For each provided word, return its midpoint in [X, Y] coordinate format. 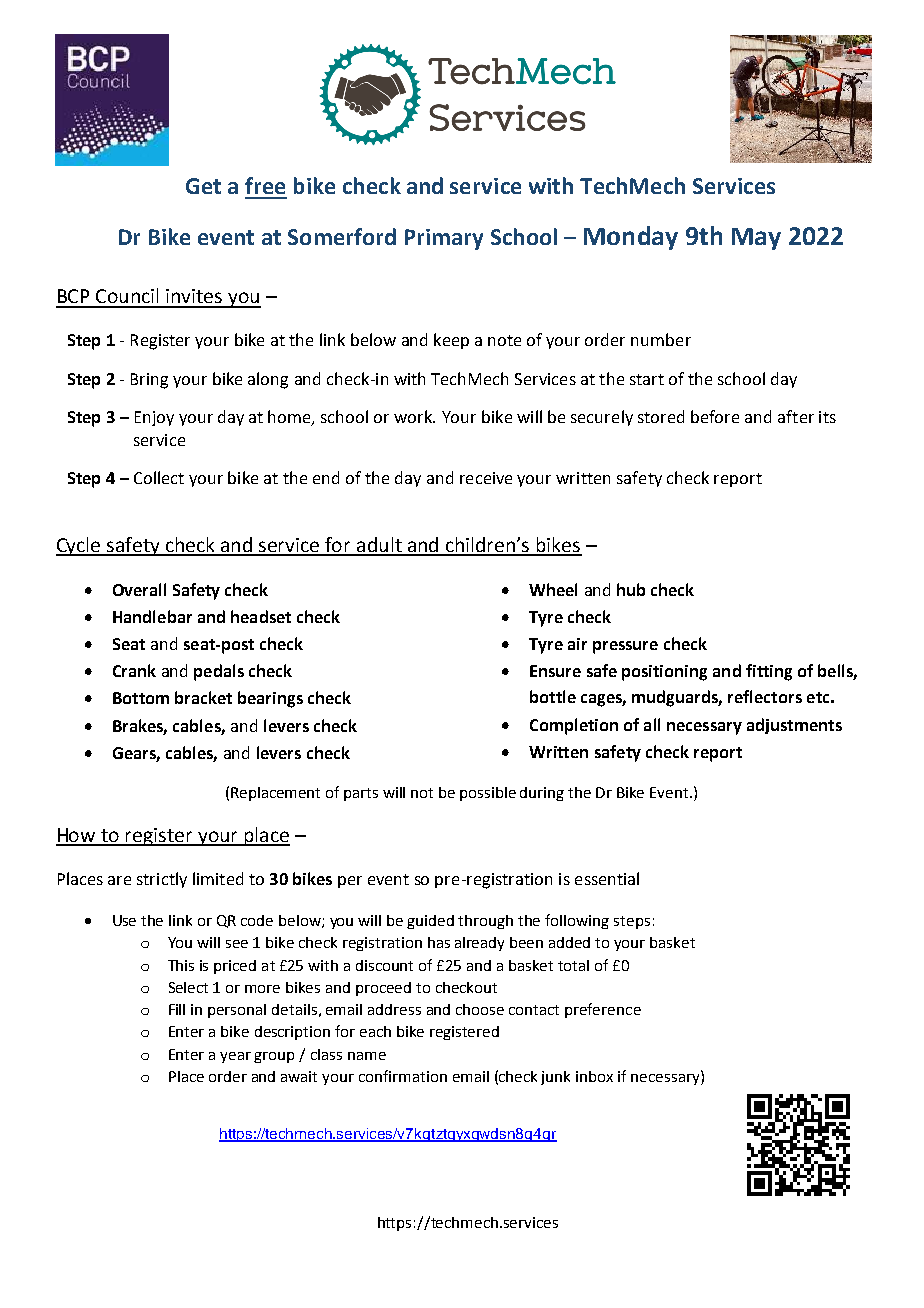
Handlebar [152, 616]
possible [488, 794]
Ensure [555, 671]
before [715, 416]
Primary [444, 239]
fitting [769, 672]
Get [203, 186]
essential [607, 878]
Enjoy [154, 418]
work [414, 416]
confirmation [403, 1076]
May [756, 239]
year [235, 1057]
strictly [162, 880]
